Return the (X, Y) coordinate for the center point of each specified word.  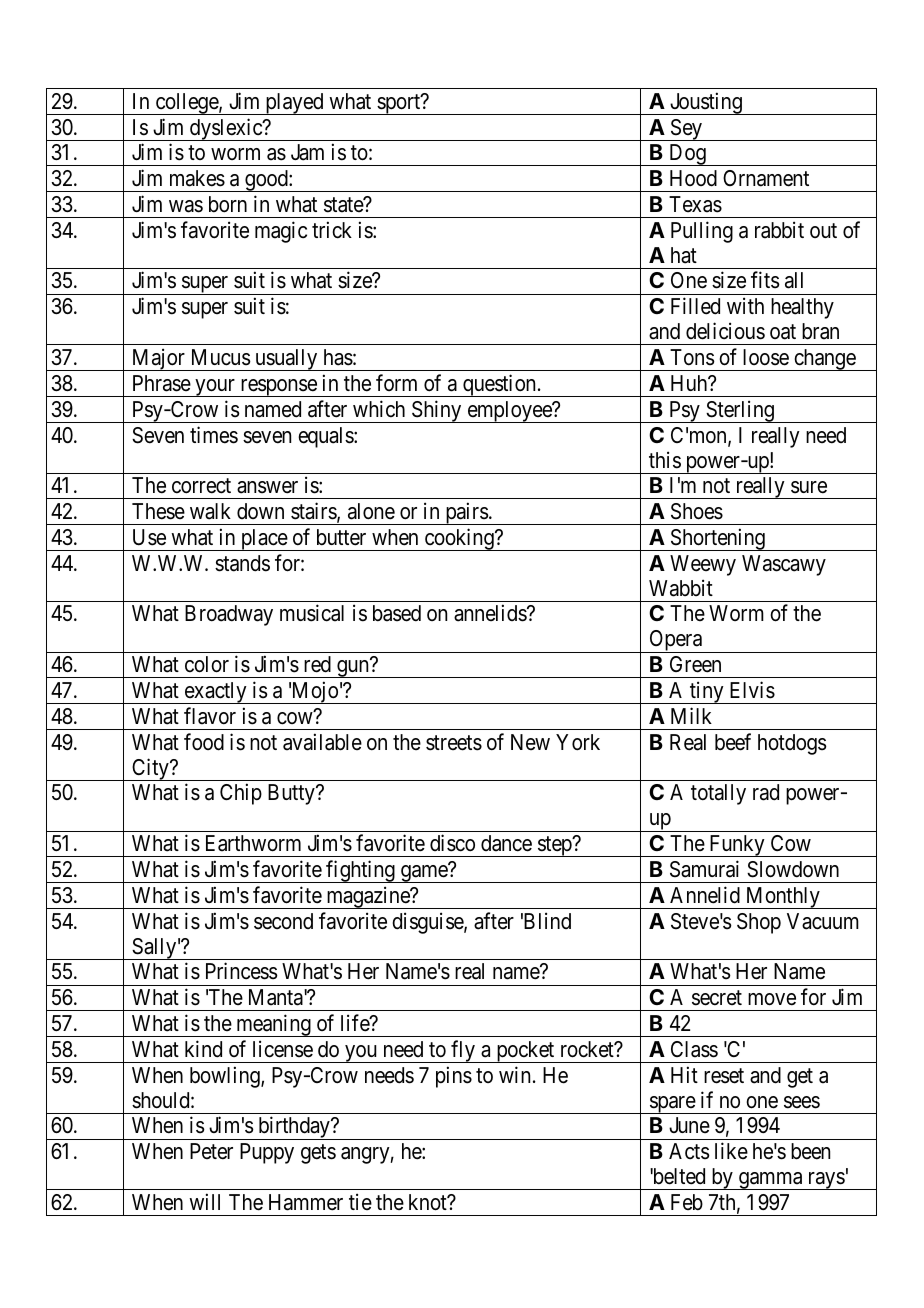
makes (197, 178)
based (397, 613)
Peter (211, 1151)
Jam (307, 152)
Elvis (752, 690)
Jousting (706, 103)
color (207, 664)
